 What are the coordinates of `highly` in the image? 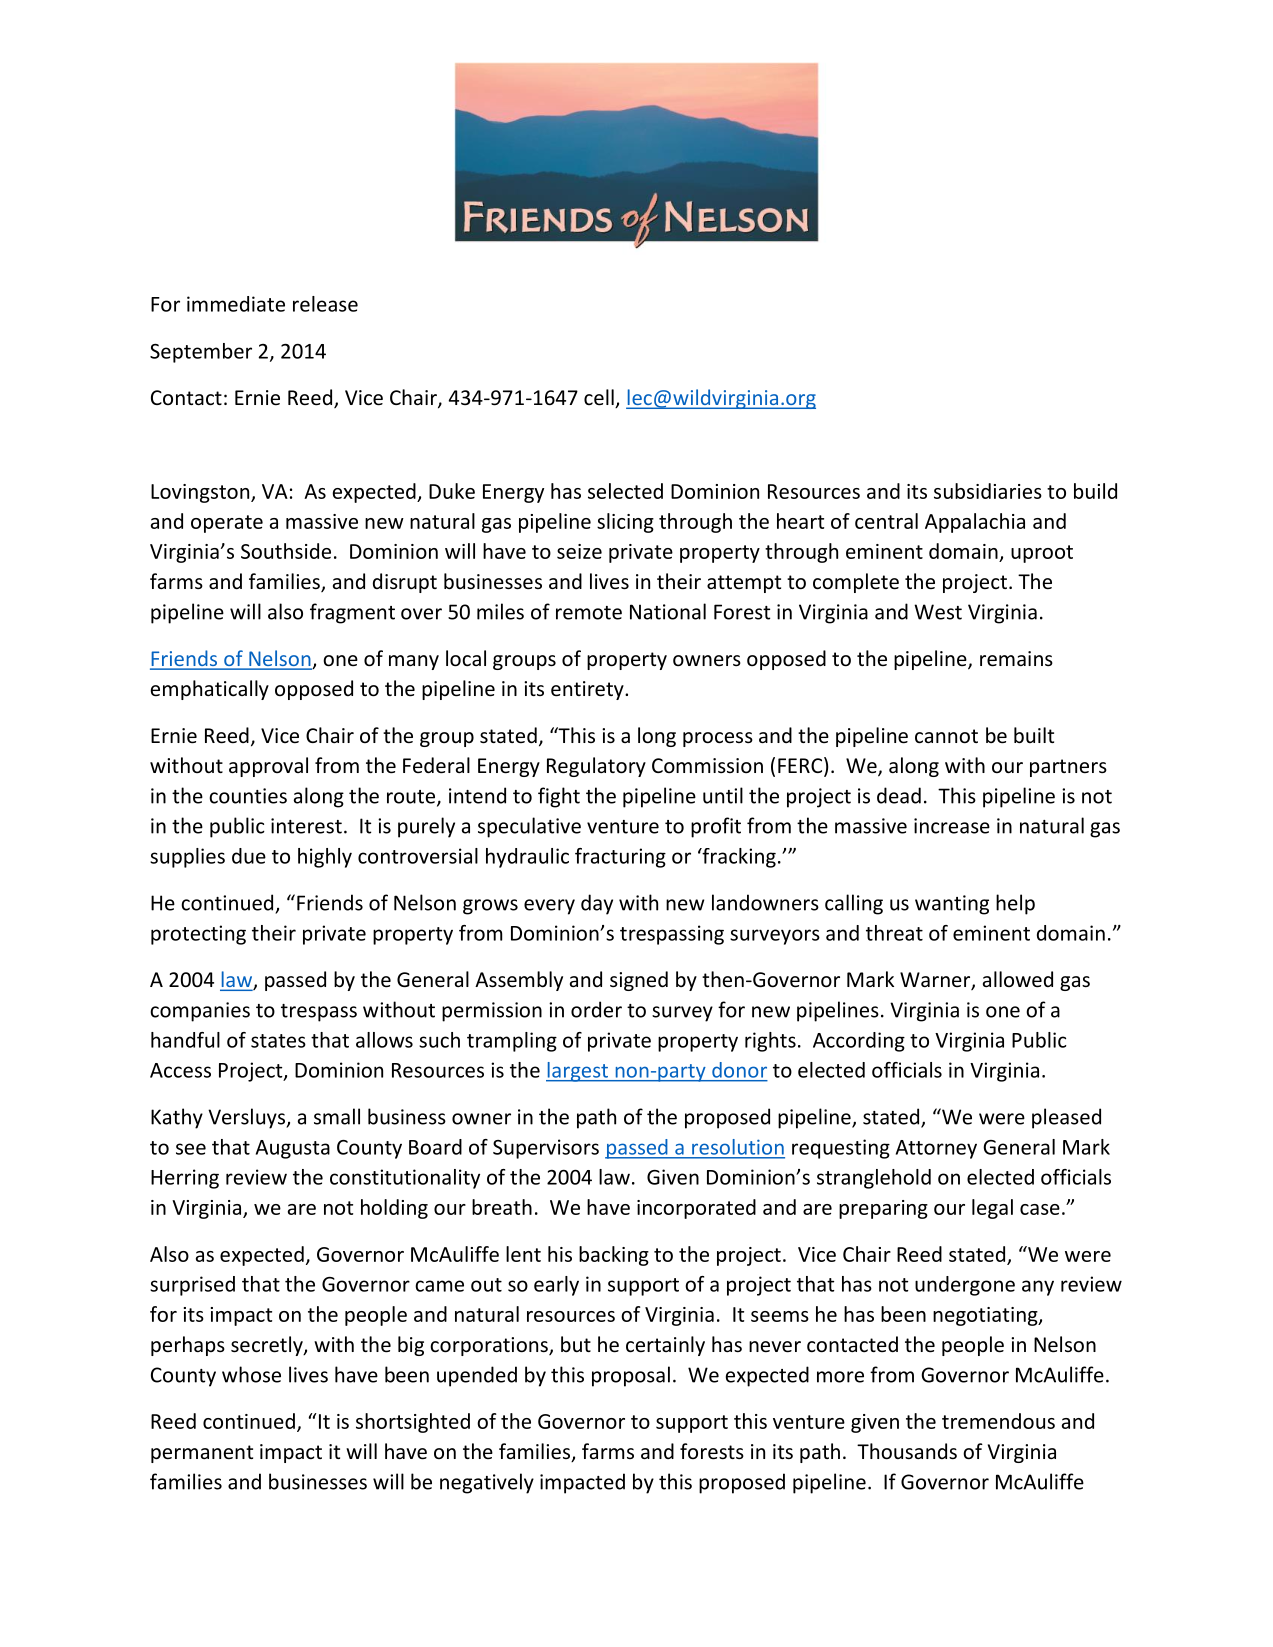 It's located at (325, 858).
